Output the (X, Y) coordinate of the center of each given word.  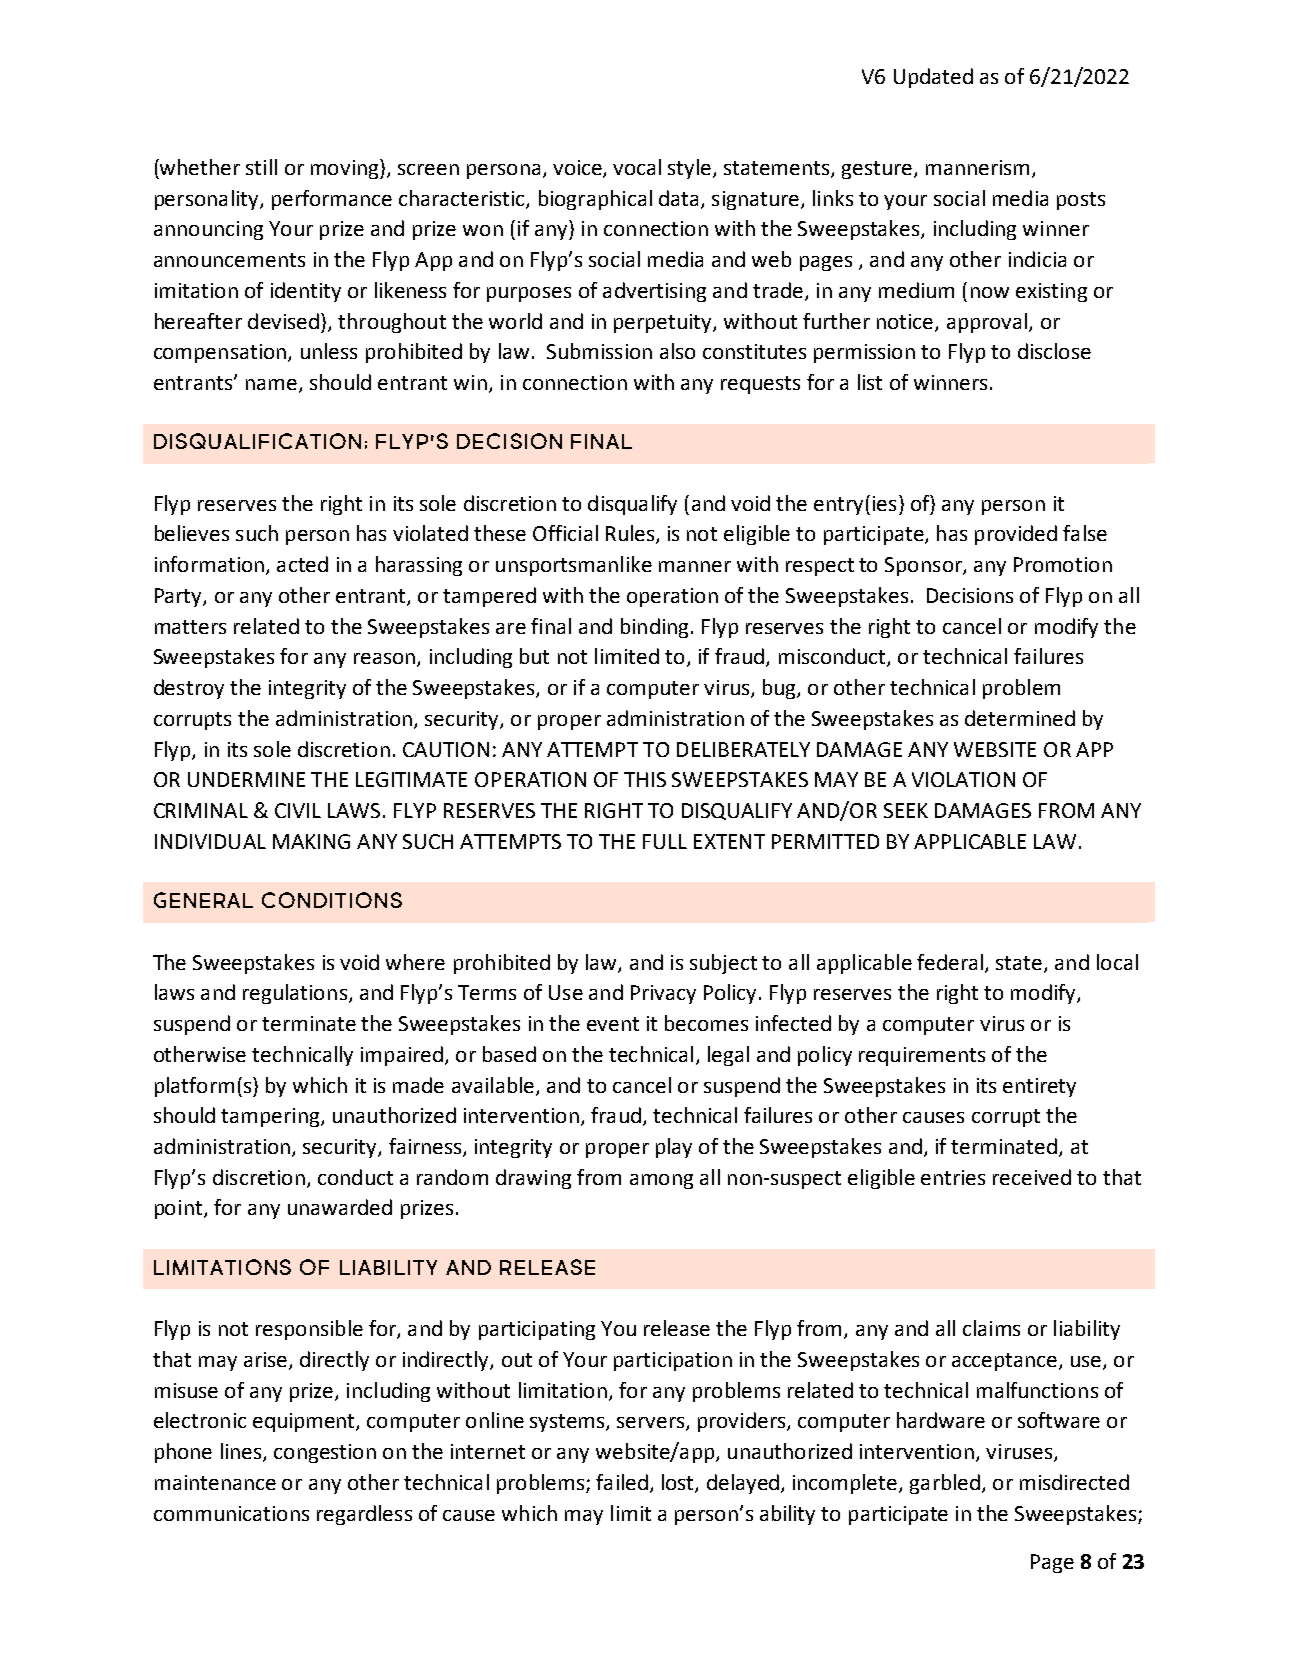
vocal (637, 167)
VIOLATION (963, 779)
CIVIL (298, 810)
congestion (325, 1453)
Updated (933, 78)
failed (622, 1482)
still (261, 167)
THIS (645, 779)
